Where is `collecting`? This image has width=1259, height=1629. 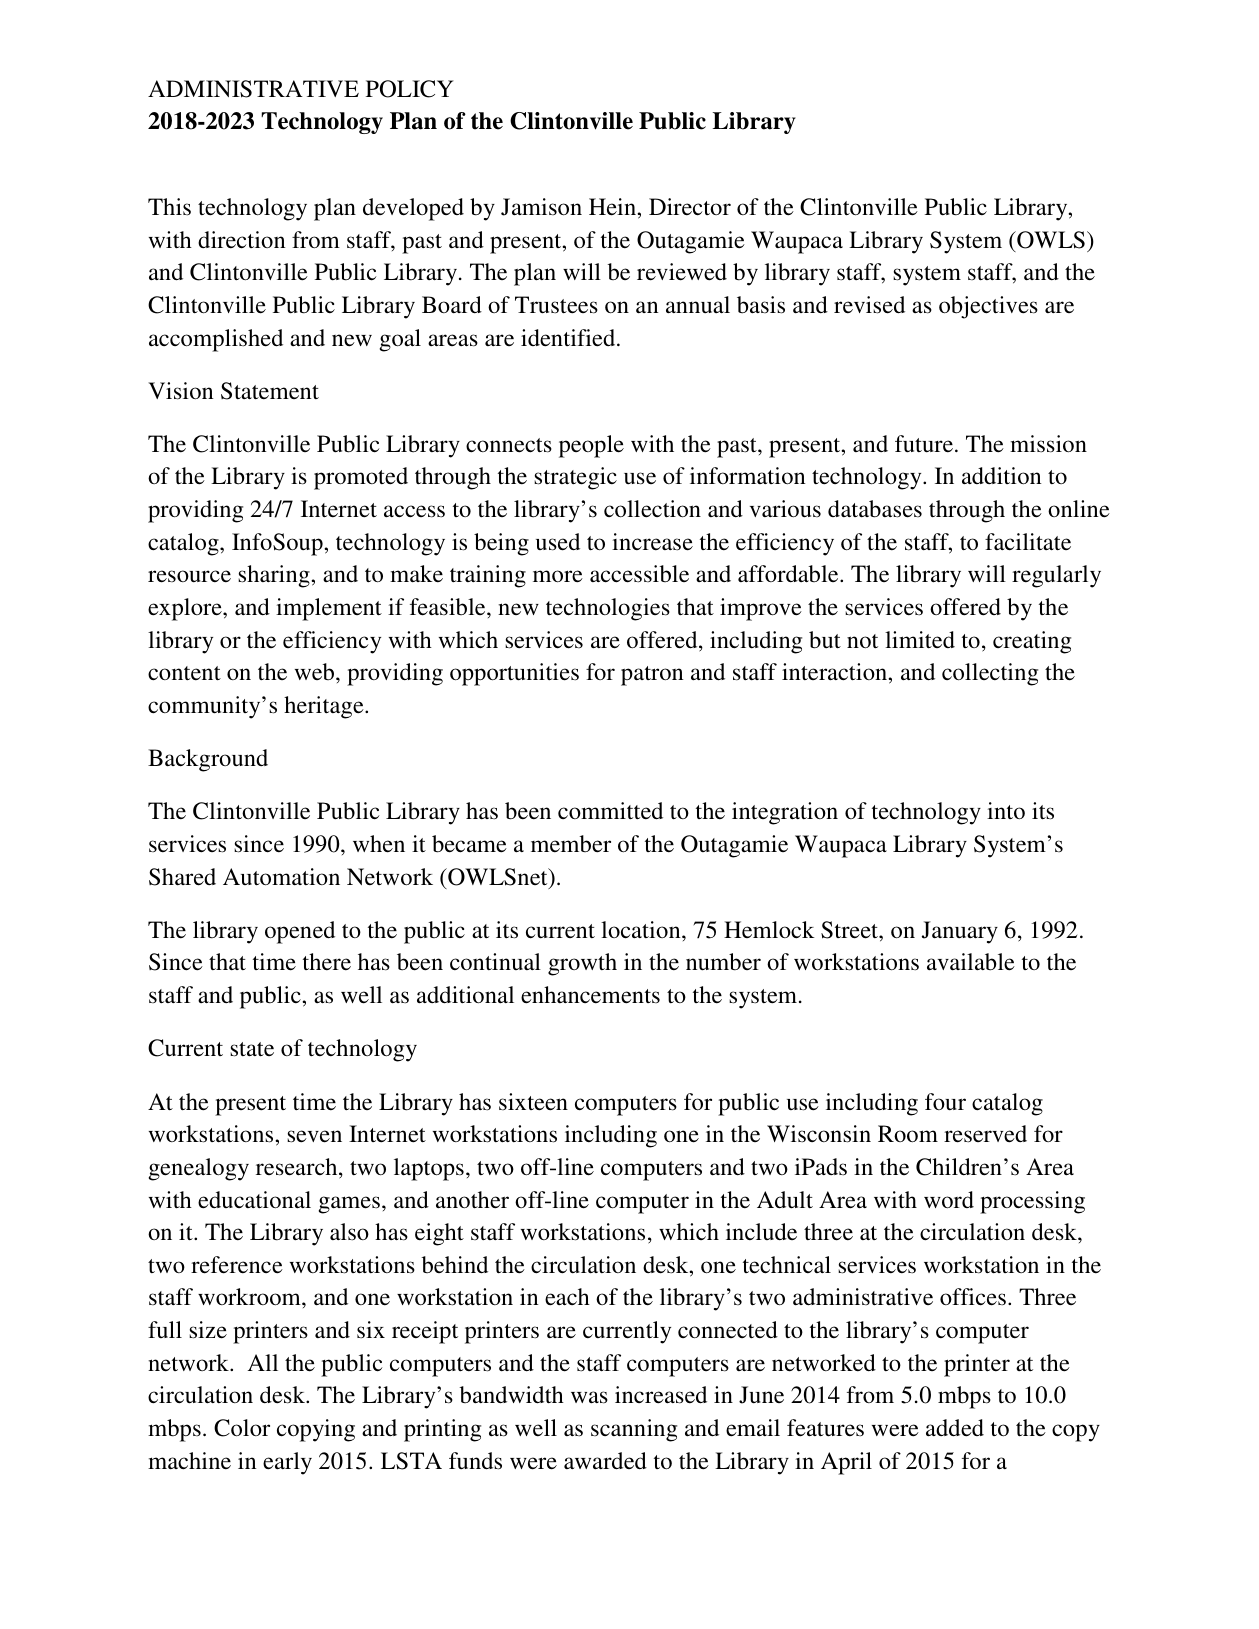 collecting is located at coordinates (990, 674).
